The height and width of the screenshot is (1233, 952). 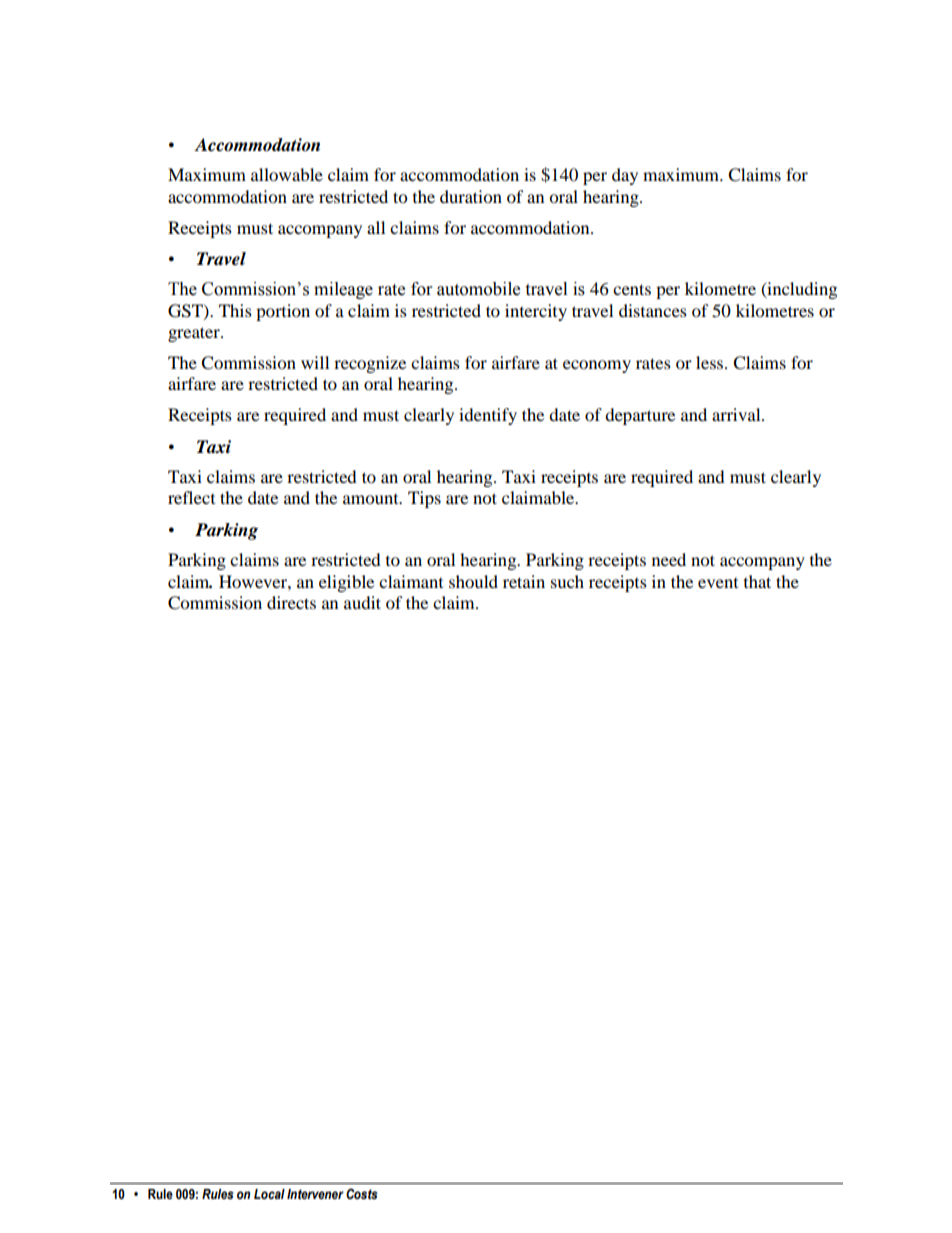 I want to click on allowable, so click(x=287, y=174).
